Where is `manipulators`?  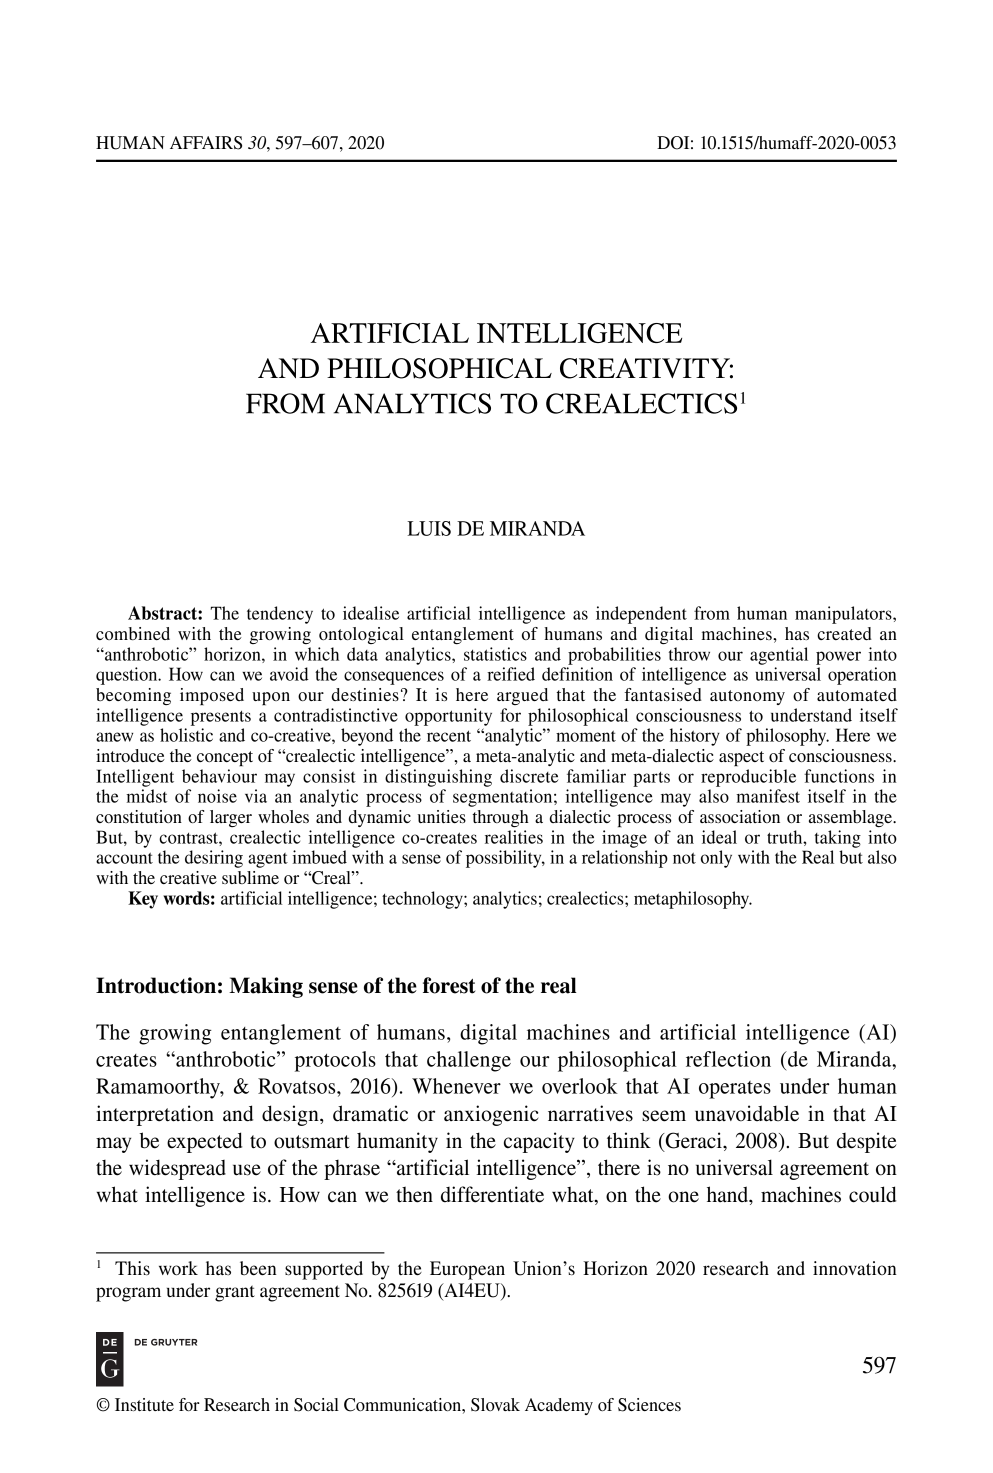
manipulators is located at coordinates (844, 615).
